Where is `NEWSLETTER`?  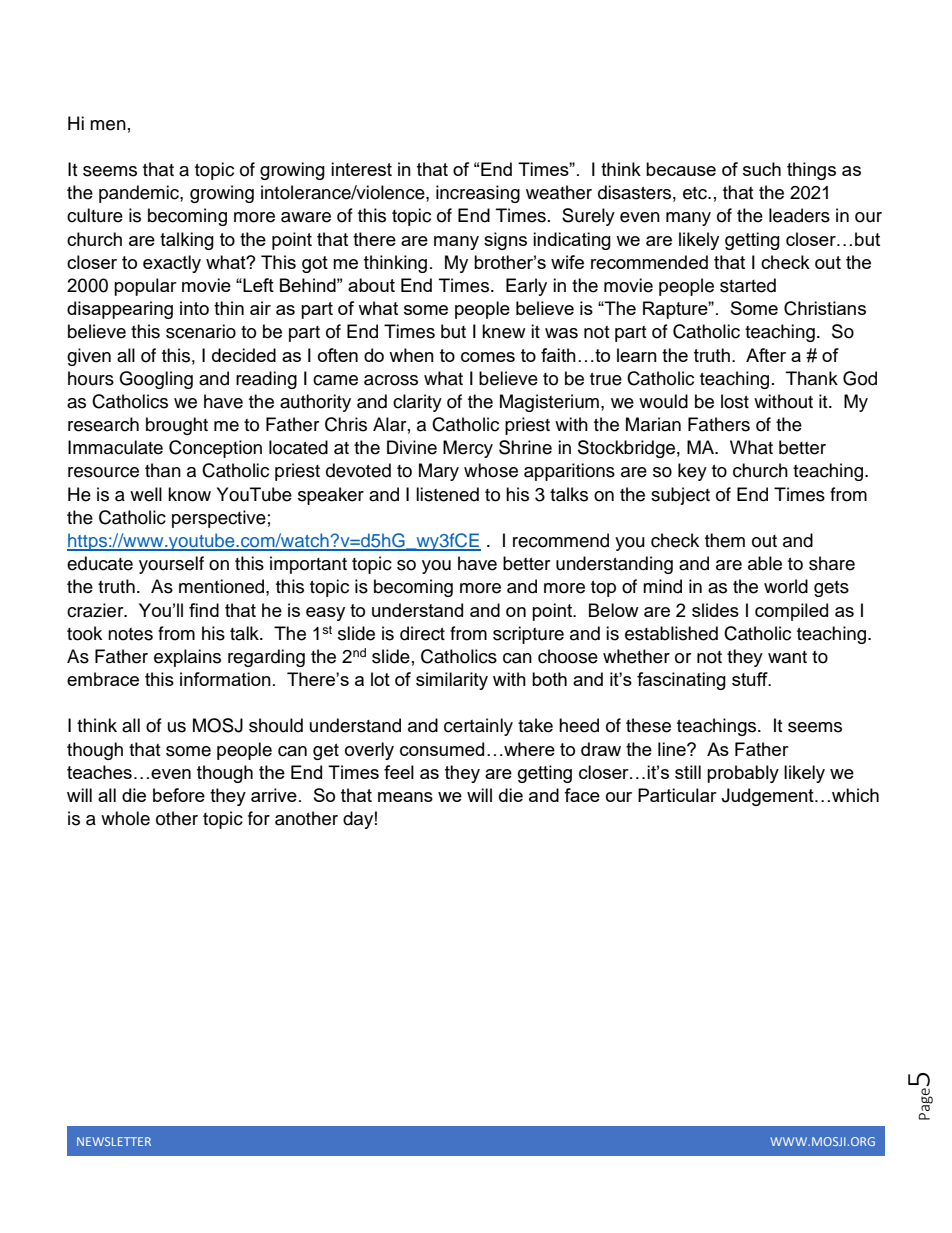
NEWSLETTER is located at coordinates (114, 1141).
